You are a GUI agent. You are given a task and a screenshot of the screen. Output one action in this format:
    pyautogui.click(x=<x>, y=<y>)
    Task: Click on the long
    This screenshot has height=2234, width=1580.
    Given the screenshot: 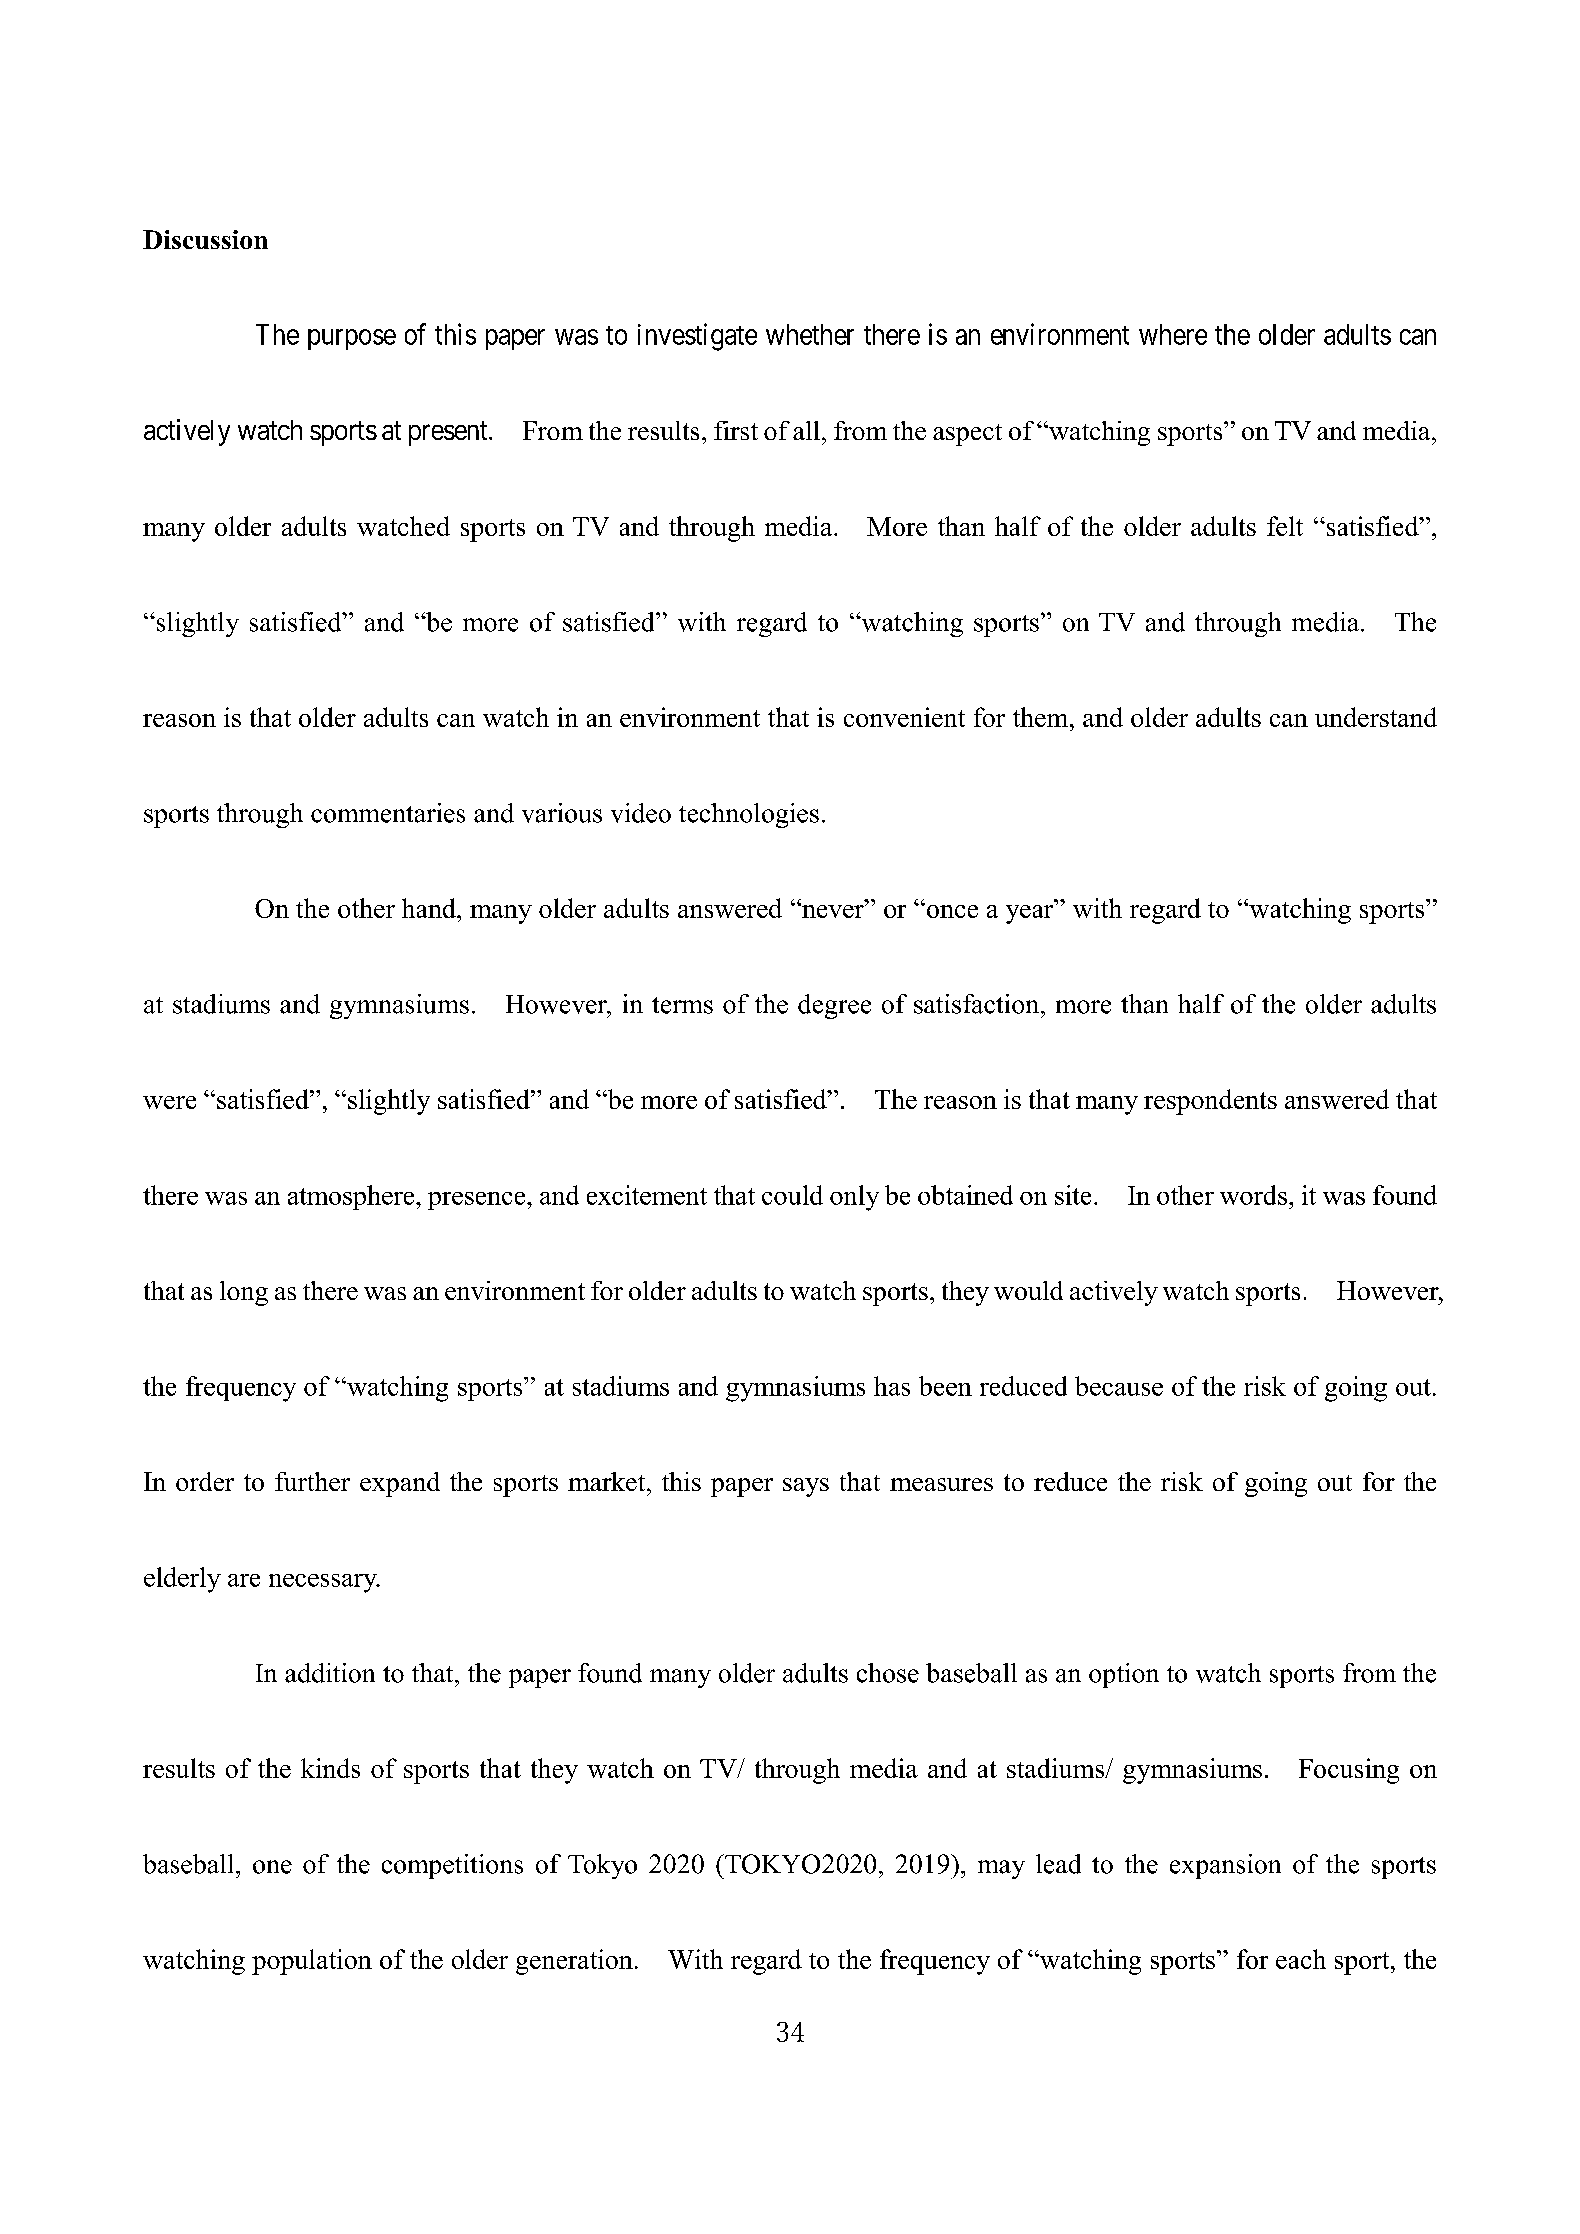 What is the action you would take?
    pyautogui.click(x=244, y=1293)
